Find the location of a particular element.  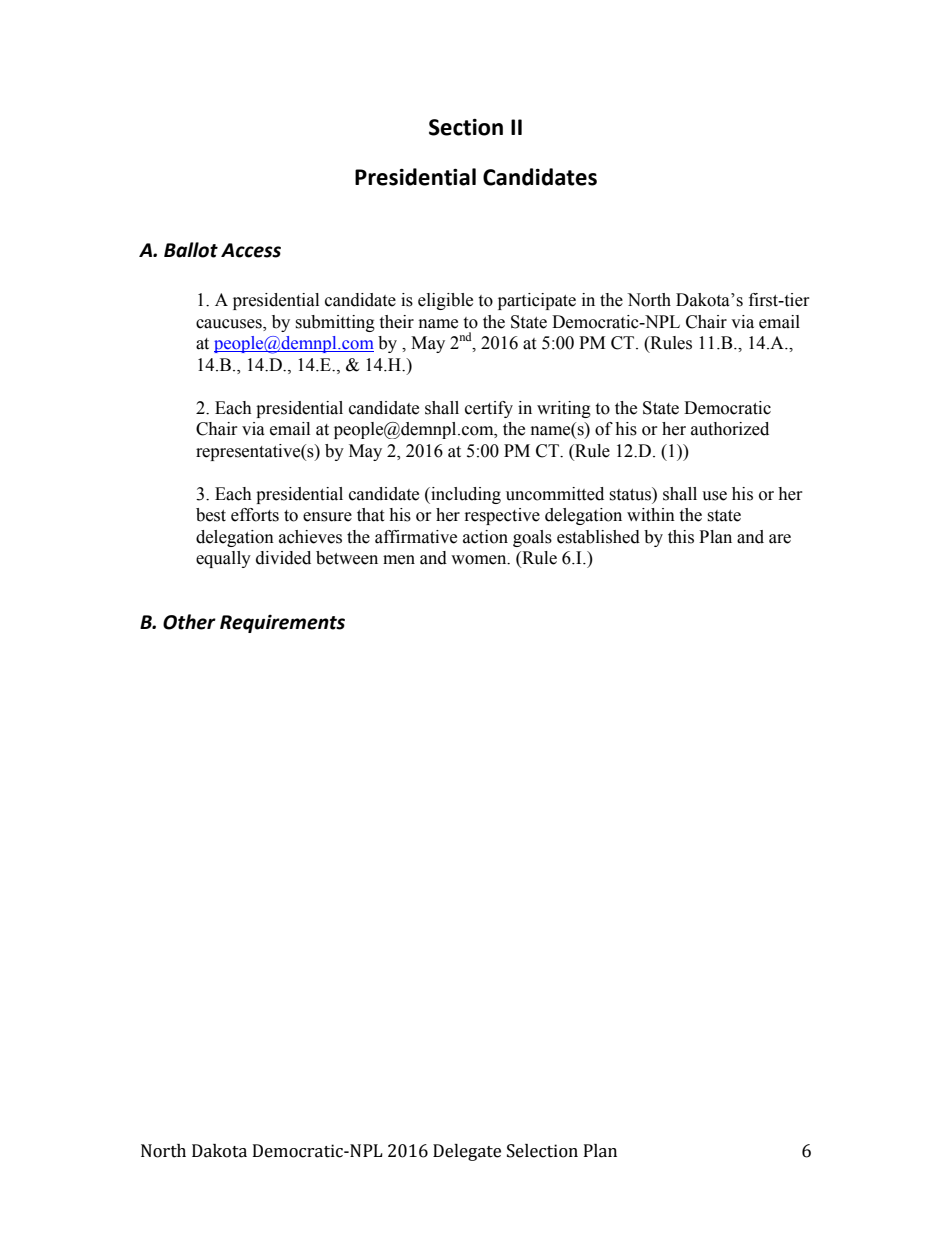

divided is located at coordinates (283, 558).
